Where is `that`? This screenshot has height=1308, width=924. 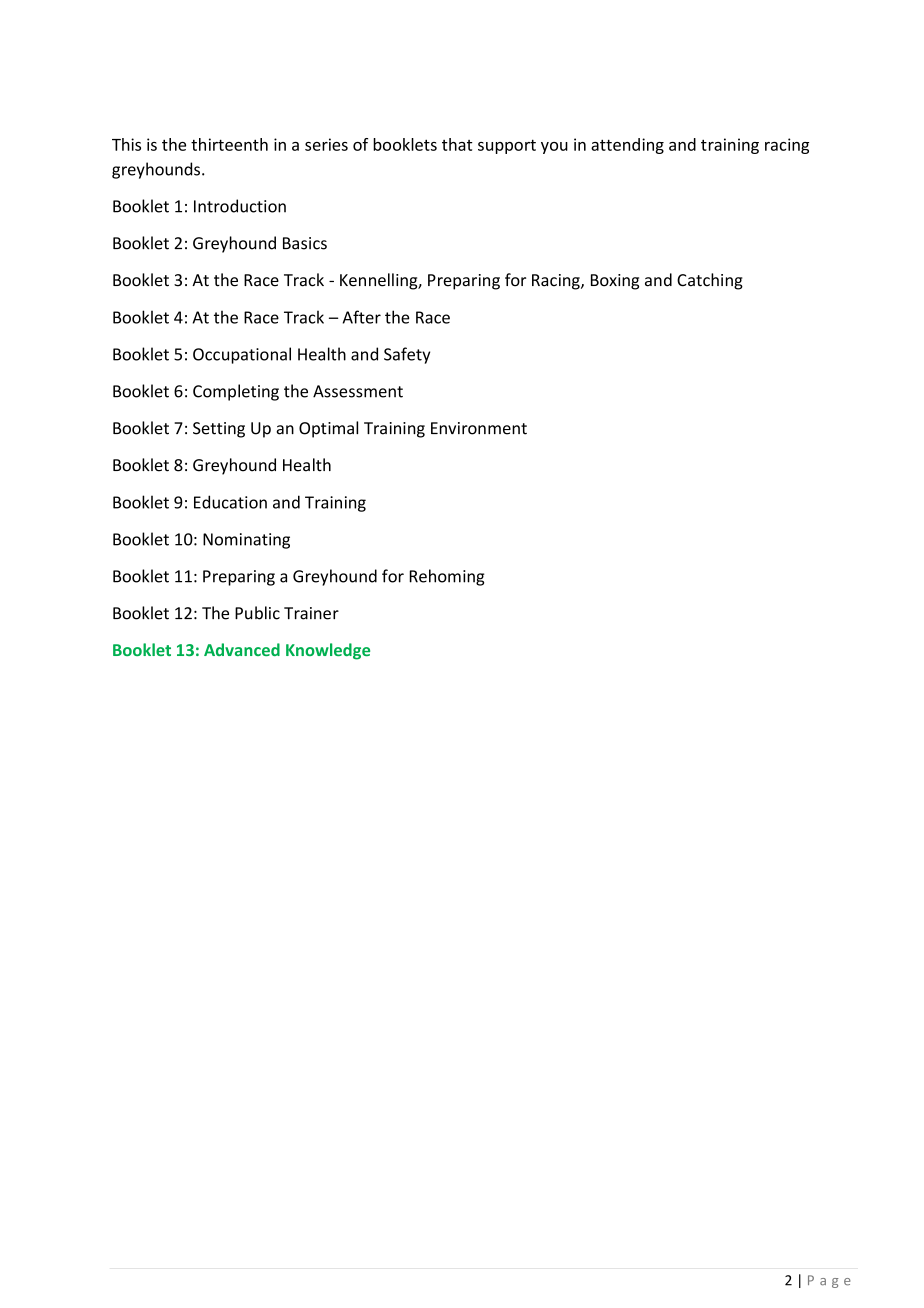 that is located at coordinates (457, 144).
